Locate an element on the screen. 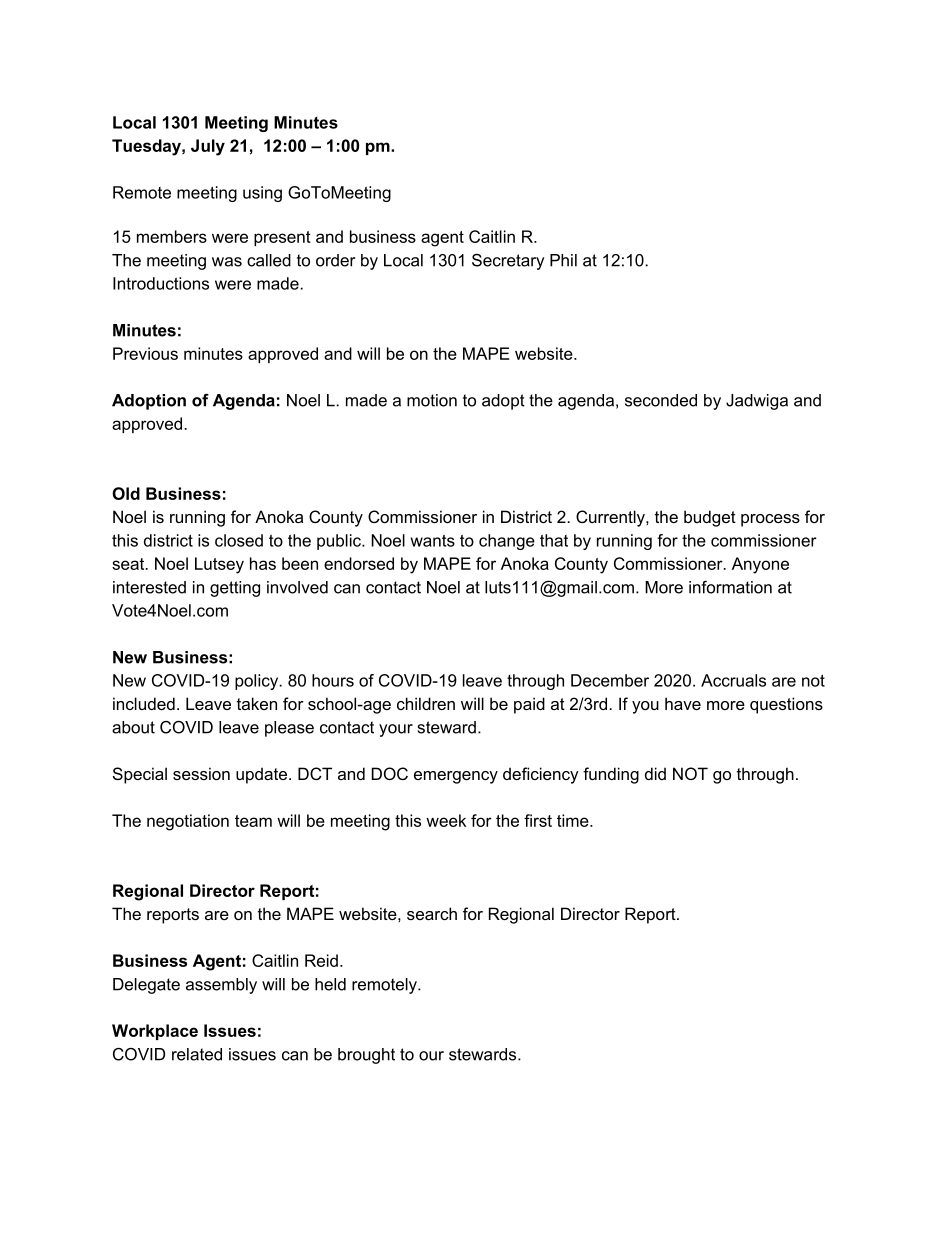 This screenshot has height=1233, width=952. July is located at coordinates (208, 147).
